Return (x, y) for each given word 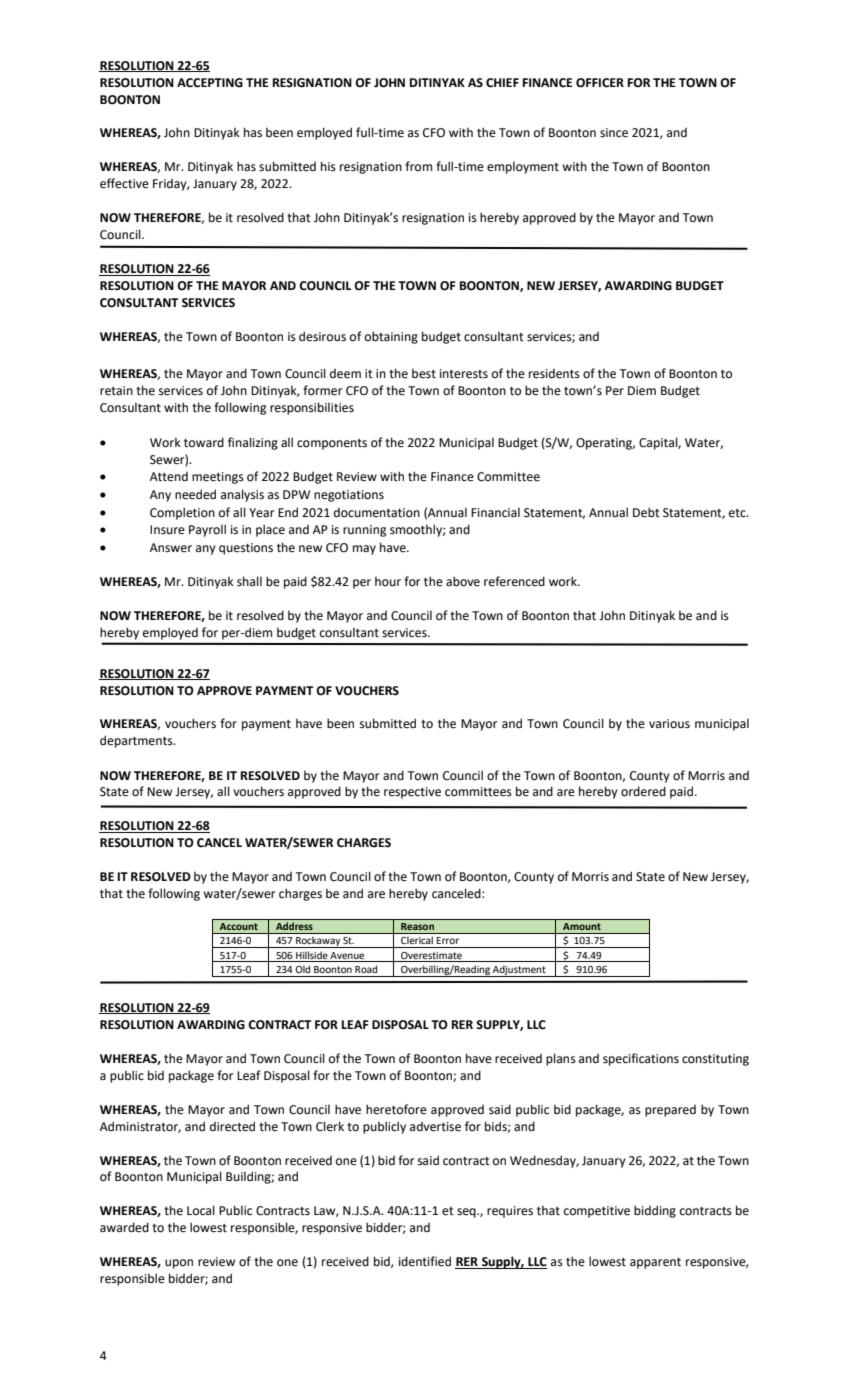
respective (412, 793)
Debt (646, 512)
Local (201, 1210)
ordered (643, 791)
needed (195, 494)
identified (425, 1261)
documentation (377, 513)
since (614, 133)
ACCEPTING (210, 83)
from (418, 166)
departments (137, 741)
